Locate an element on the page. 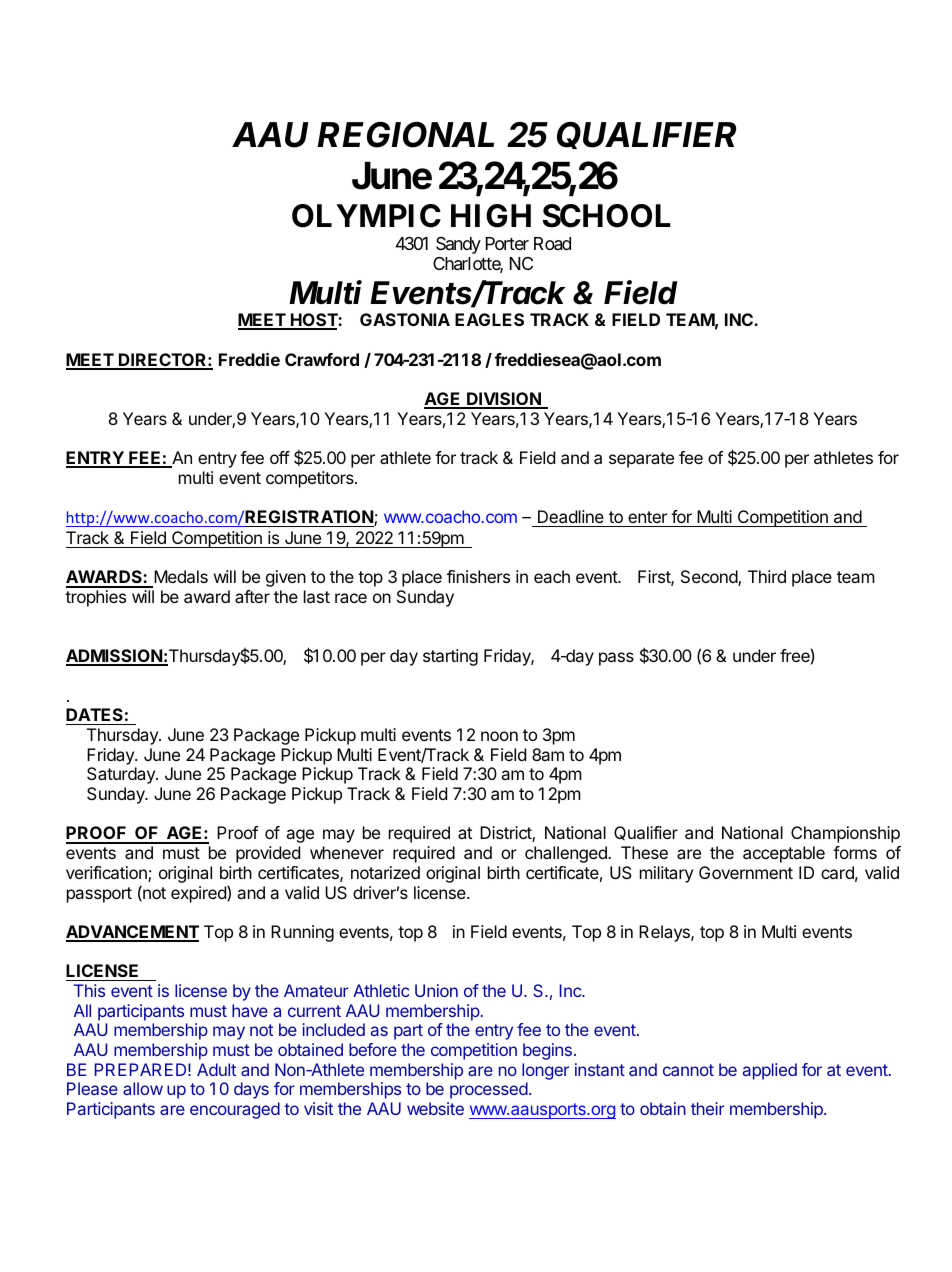 The image size is (952, 1272). OLYMPIC is located at coordinates (366, 216).
